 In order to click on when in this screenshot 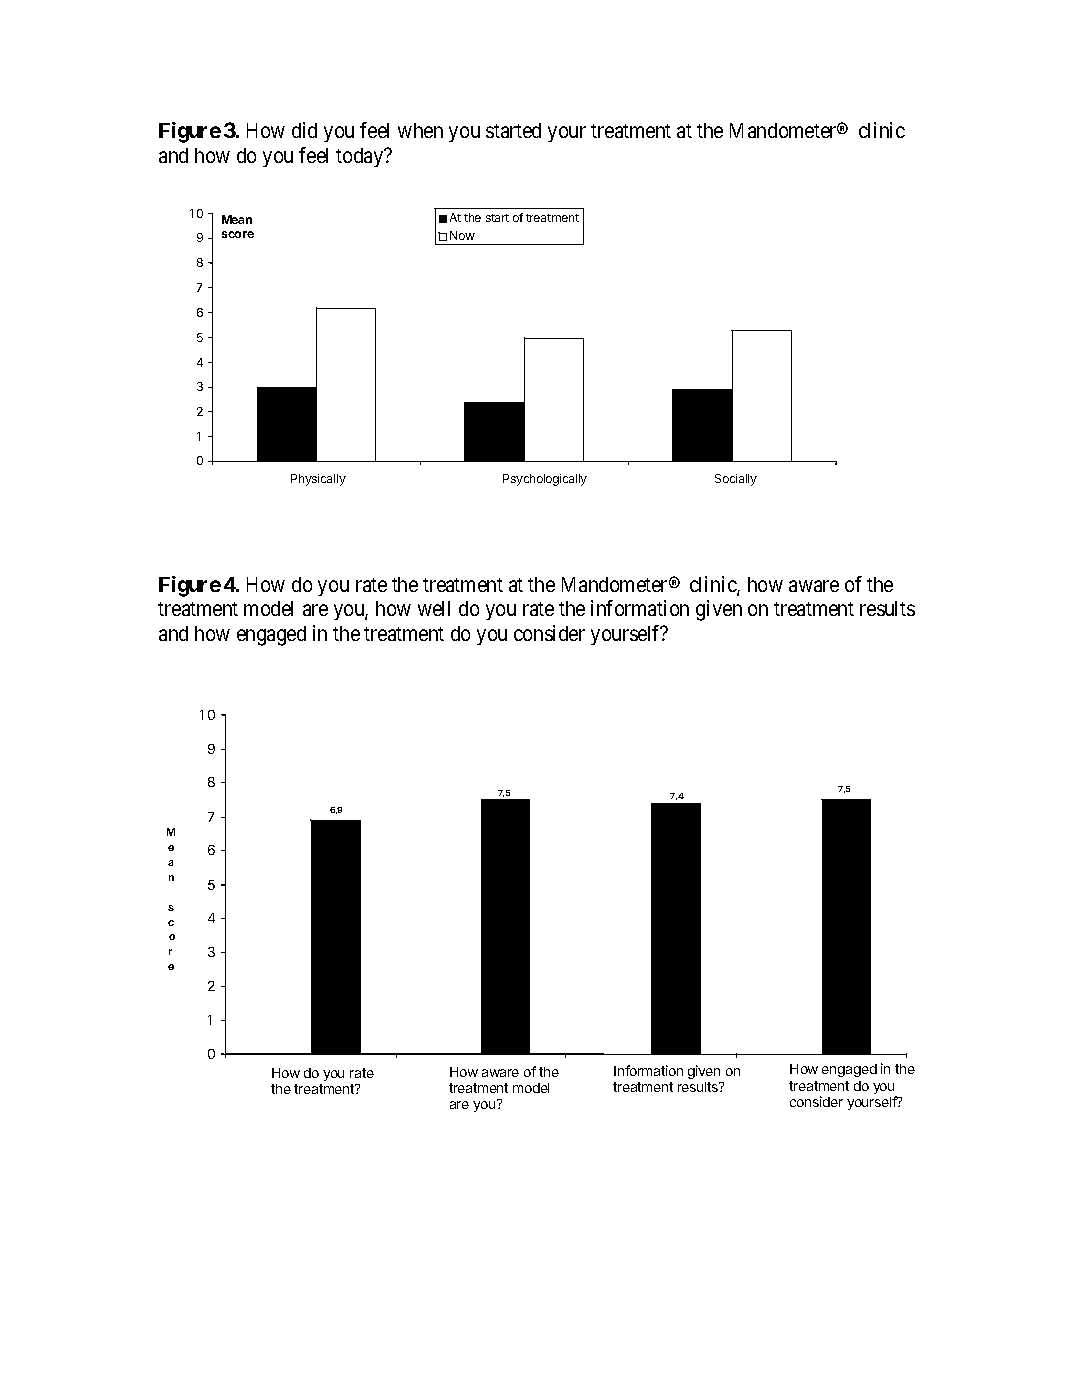, I will do `click(420, 130)`.
